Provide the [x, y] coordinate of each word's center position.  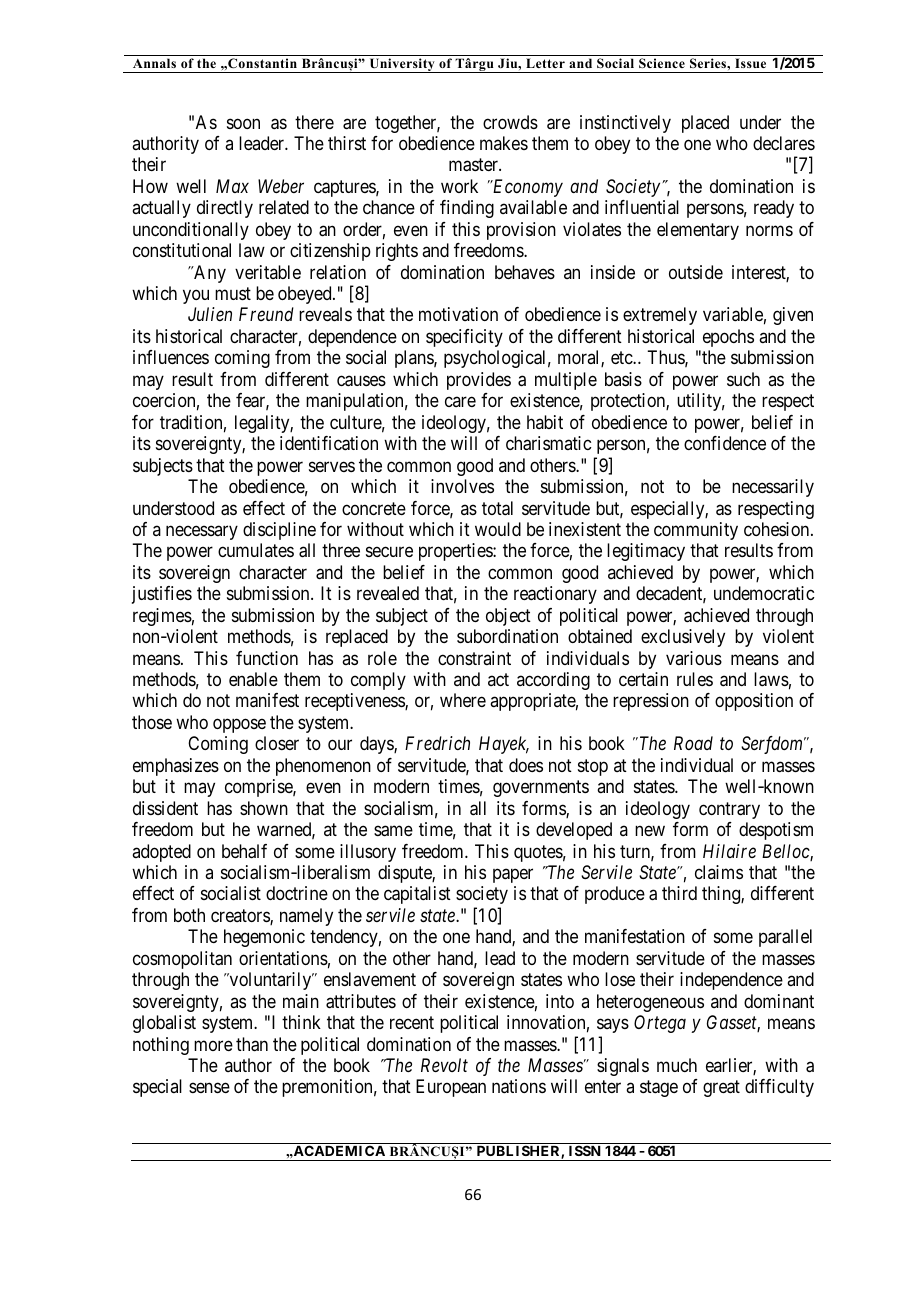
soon [243, 123]
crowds [510, 122]
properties [456, 552]
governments [541, 788]
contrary [729, 810]
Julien [210, 314]
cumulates [256, 550]
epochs [728, 338]
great [721, 1089]
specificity [464, 338]
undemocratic [764, 593]
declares [784, 143]
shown [264, 808]
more [213, 1045]
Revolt [444, 1065]
